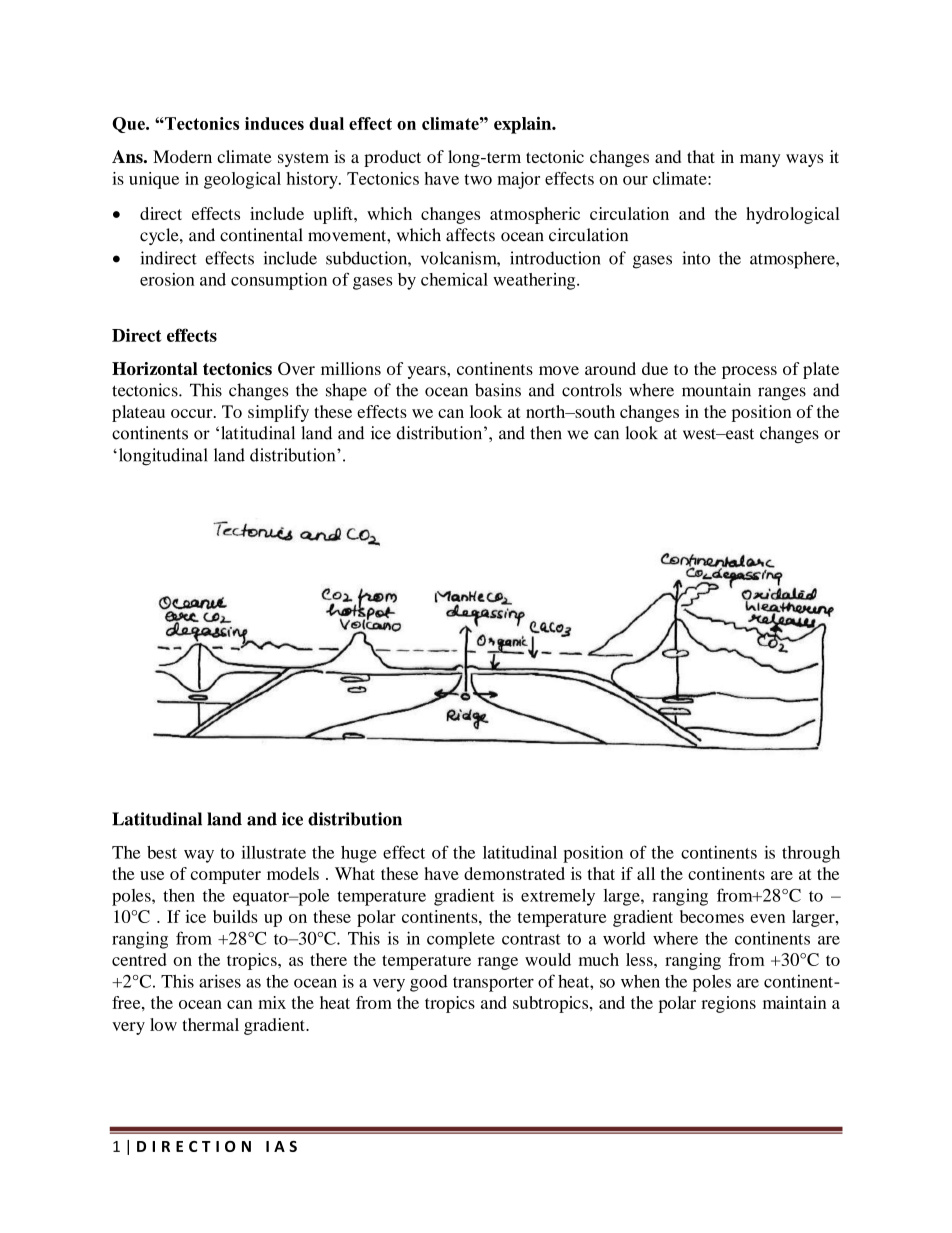 This image has width=952, height=1233. I want to click on simplify, so click(278, 413).
